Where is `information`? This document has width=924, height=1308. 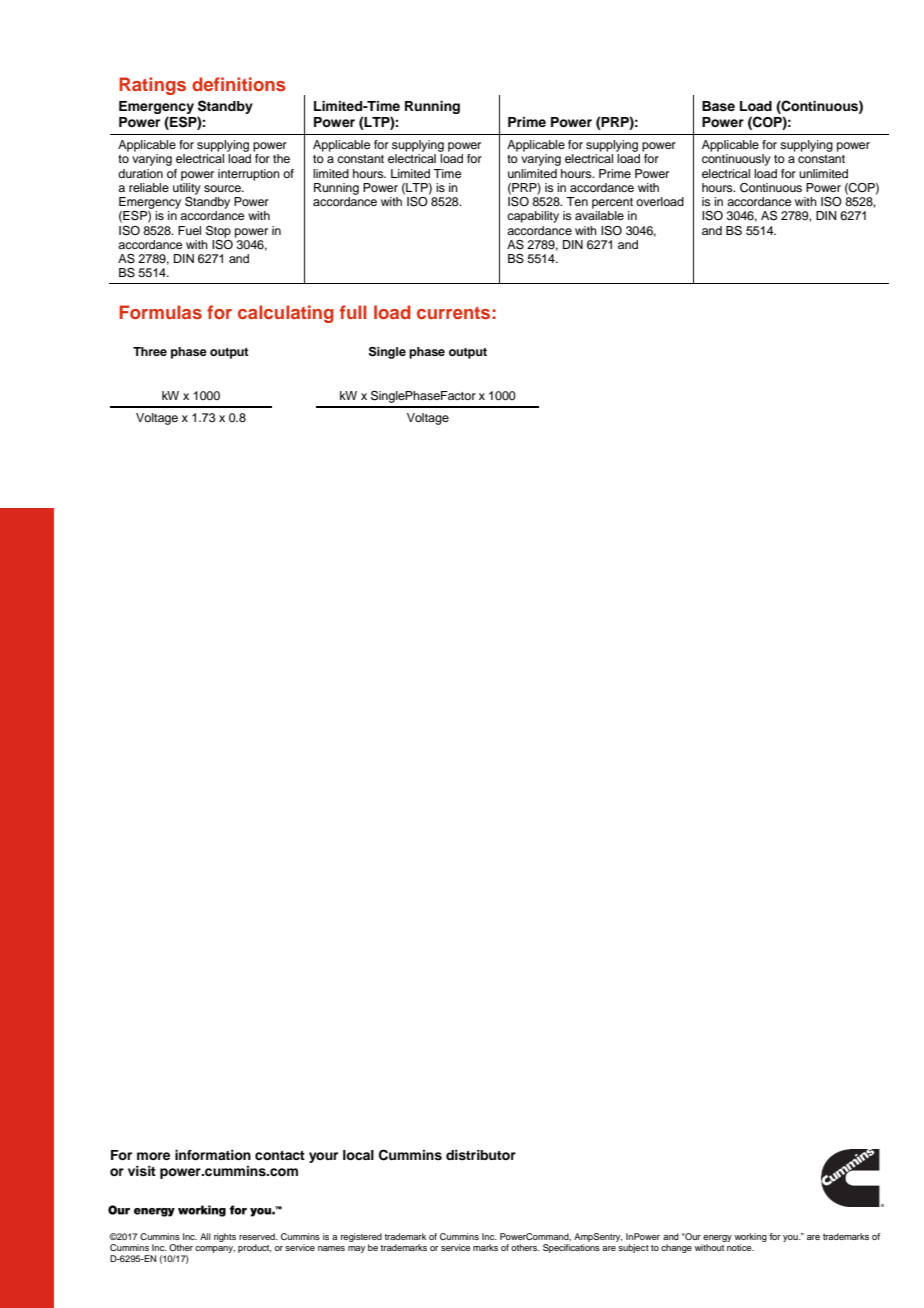
information is located at coordinates (213, 1155).
